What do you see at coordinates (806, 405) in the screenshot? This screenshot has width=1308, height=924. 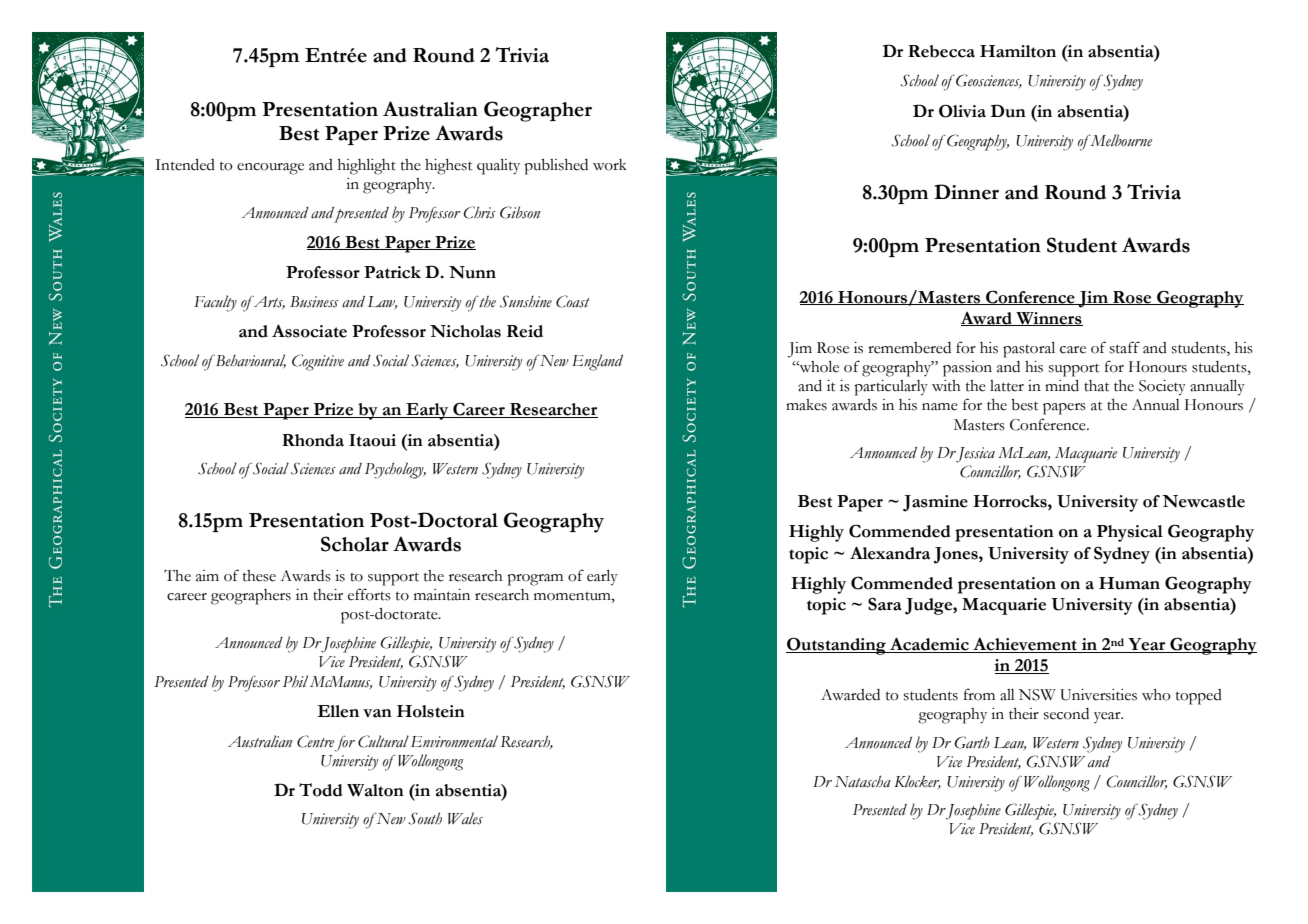 I see `makes` at bounding box center [806, 405].
